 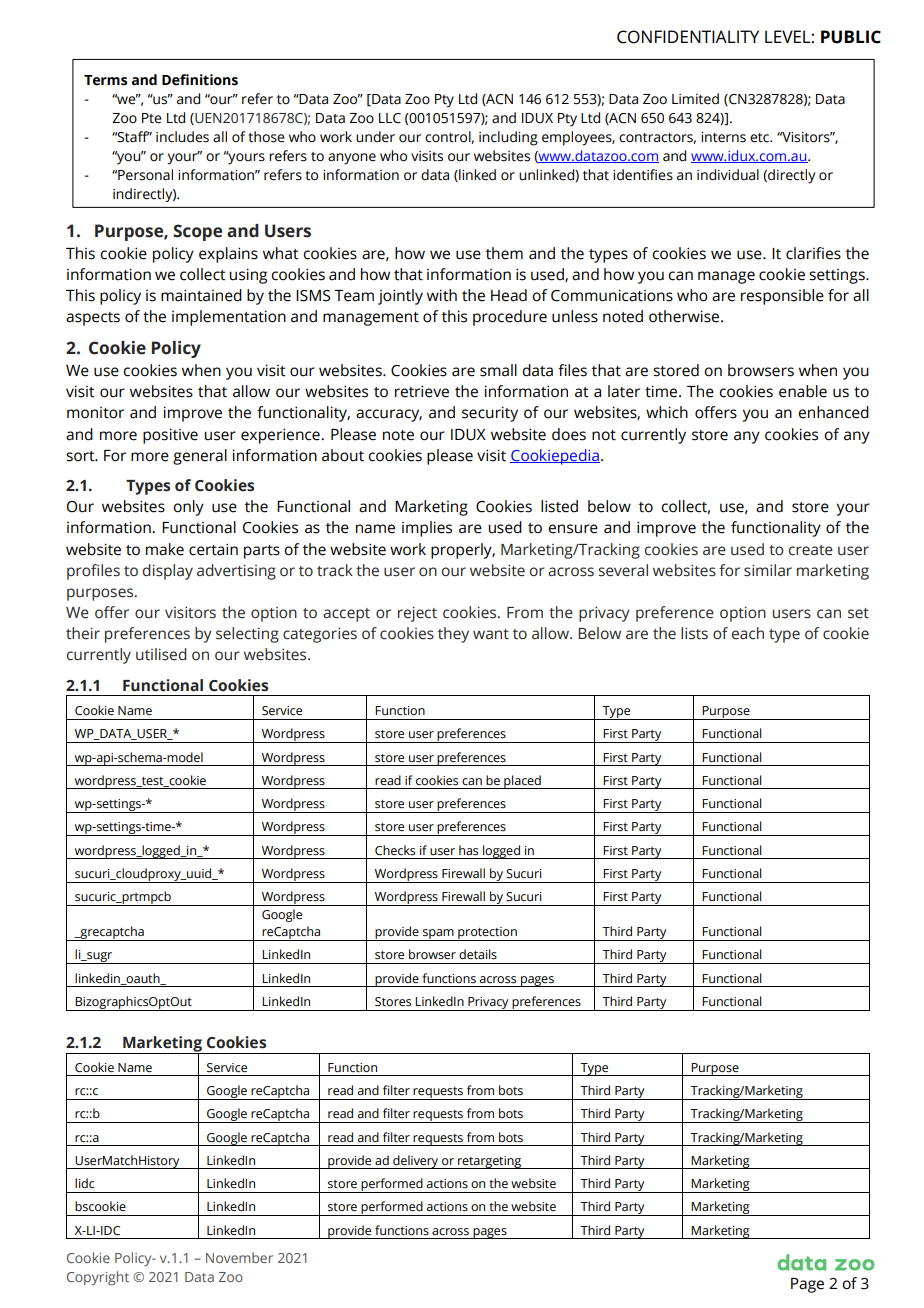 What do you see at coordinates (416, 1162) in the screenshot?
I see `delivery` at bounding box center [416, 1162].
